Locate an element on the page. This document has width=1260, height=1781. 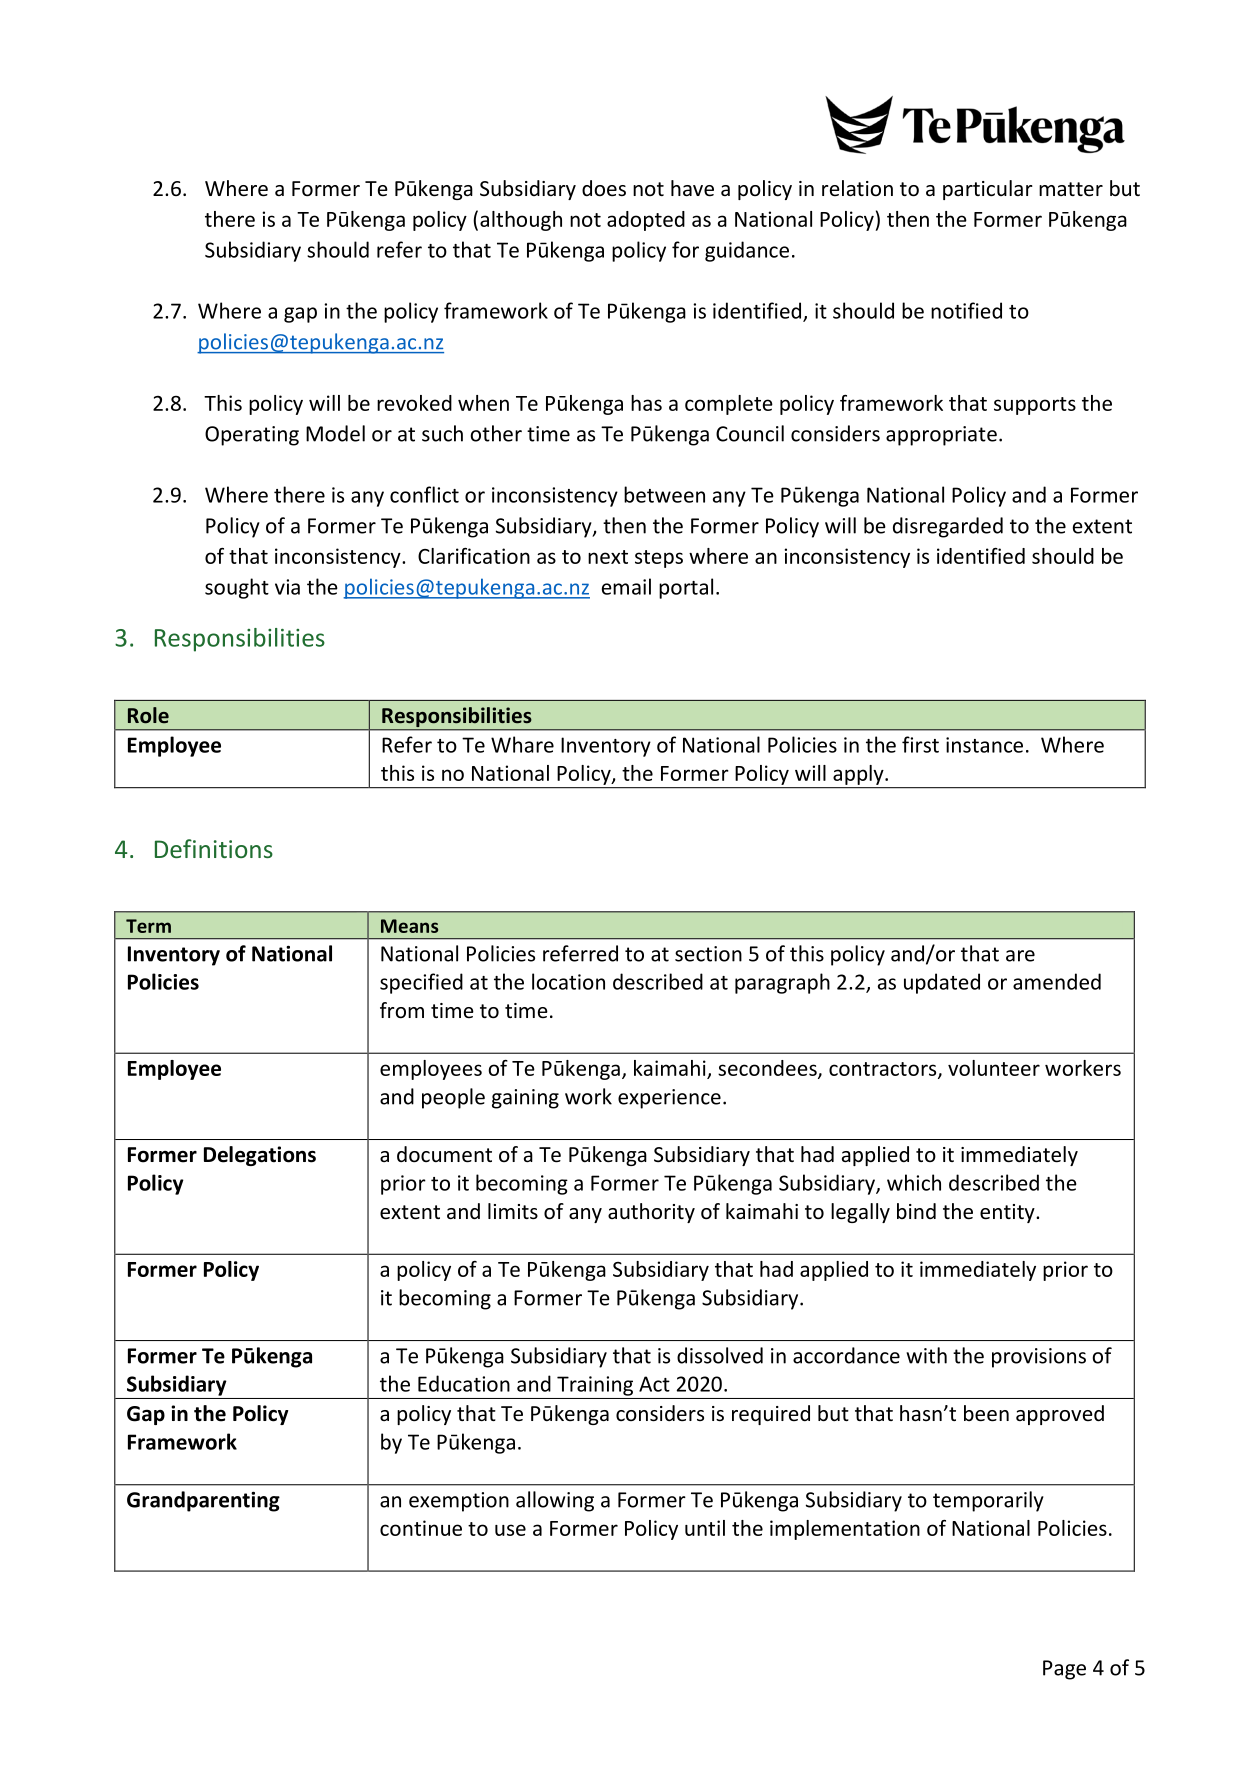
Training is located at coordinates (595, 1386).
